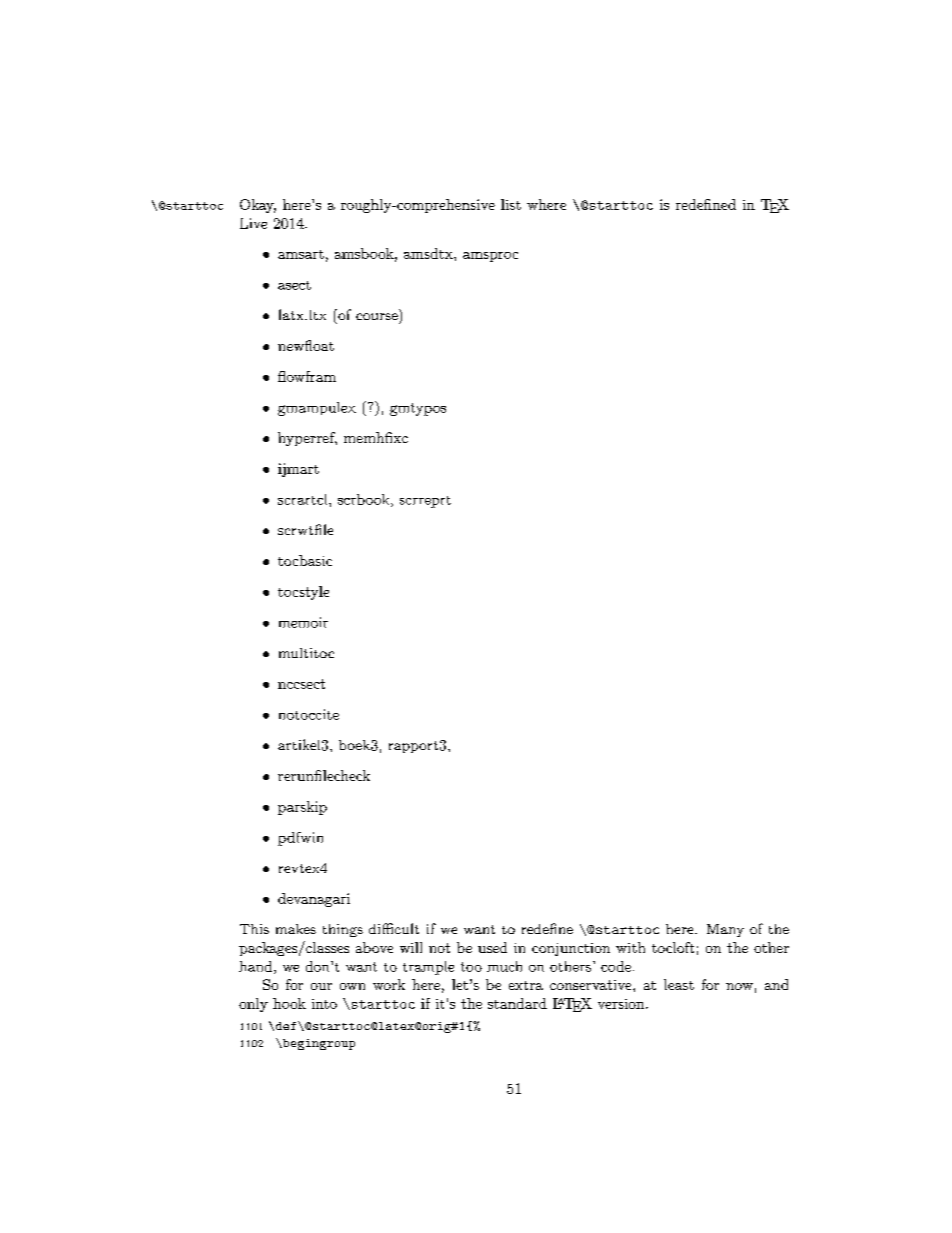  What do you see at coordinates (303, 622) in the document?
I see `memoir` at bounding box center [303, 622].
